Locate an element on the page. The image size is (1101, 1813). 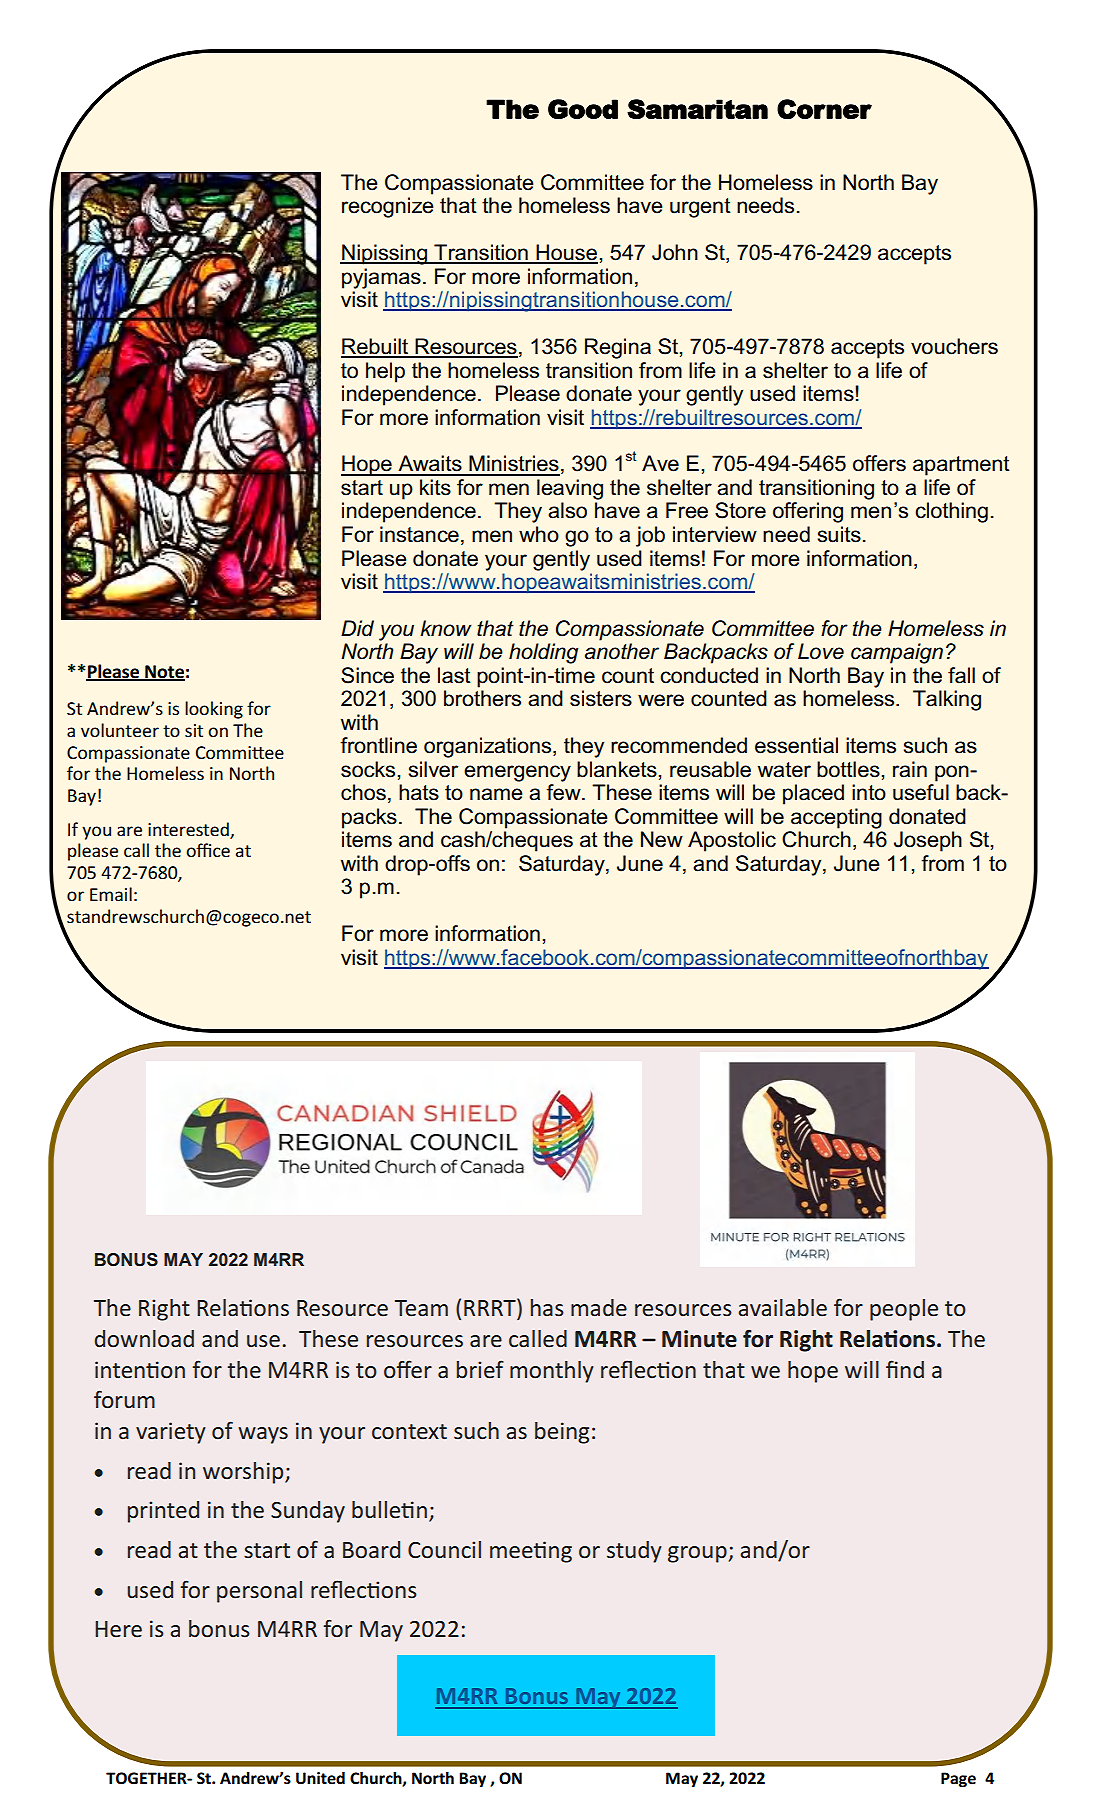
United is located at coordinates (320, 1778).
